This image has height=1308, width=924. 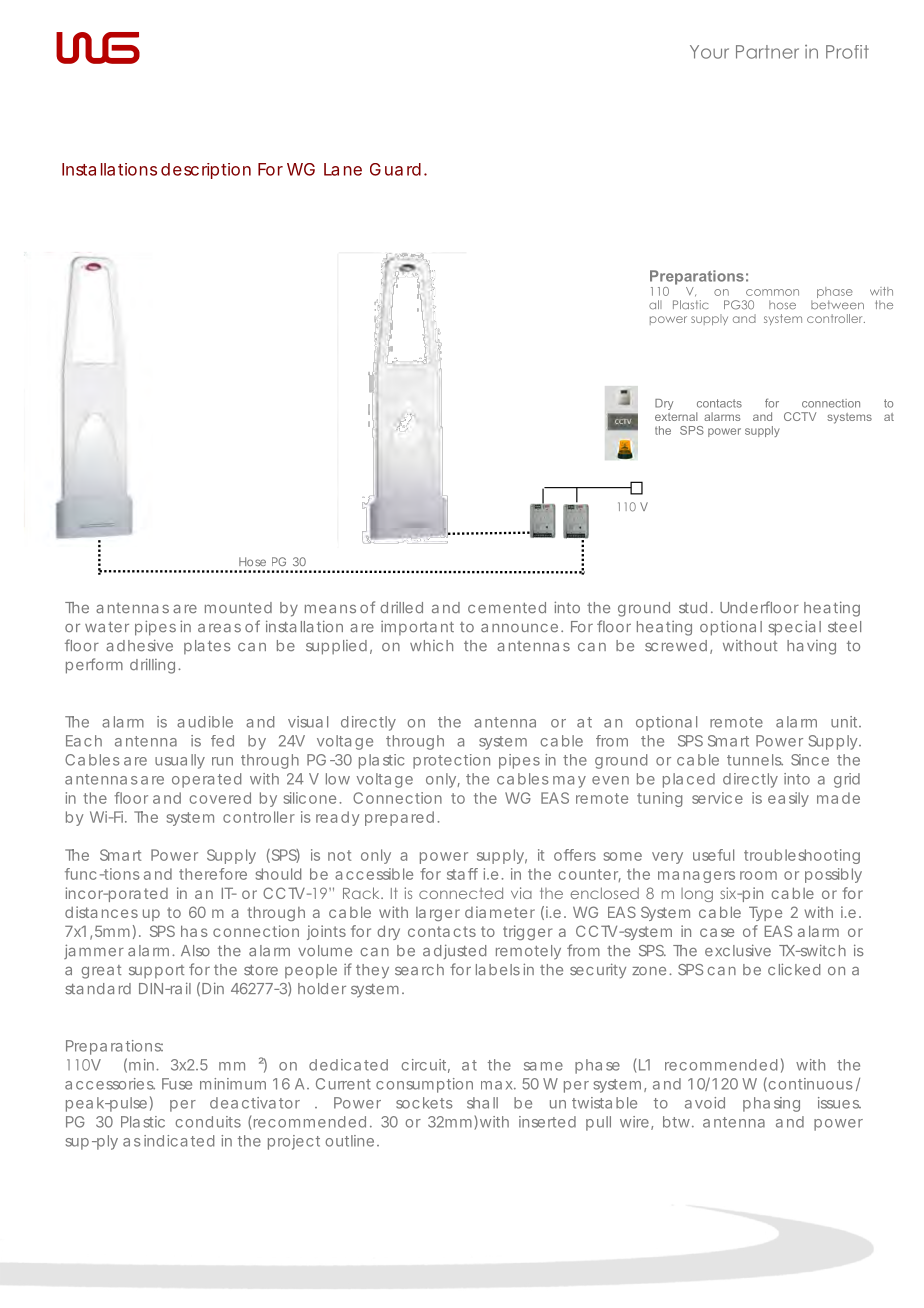 What do you see at coordinates (482, 1103) in the image?
I see `shall` at bounding box center [482, 1103].
